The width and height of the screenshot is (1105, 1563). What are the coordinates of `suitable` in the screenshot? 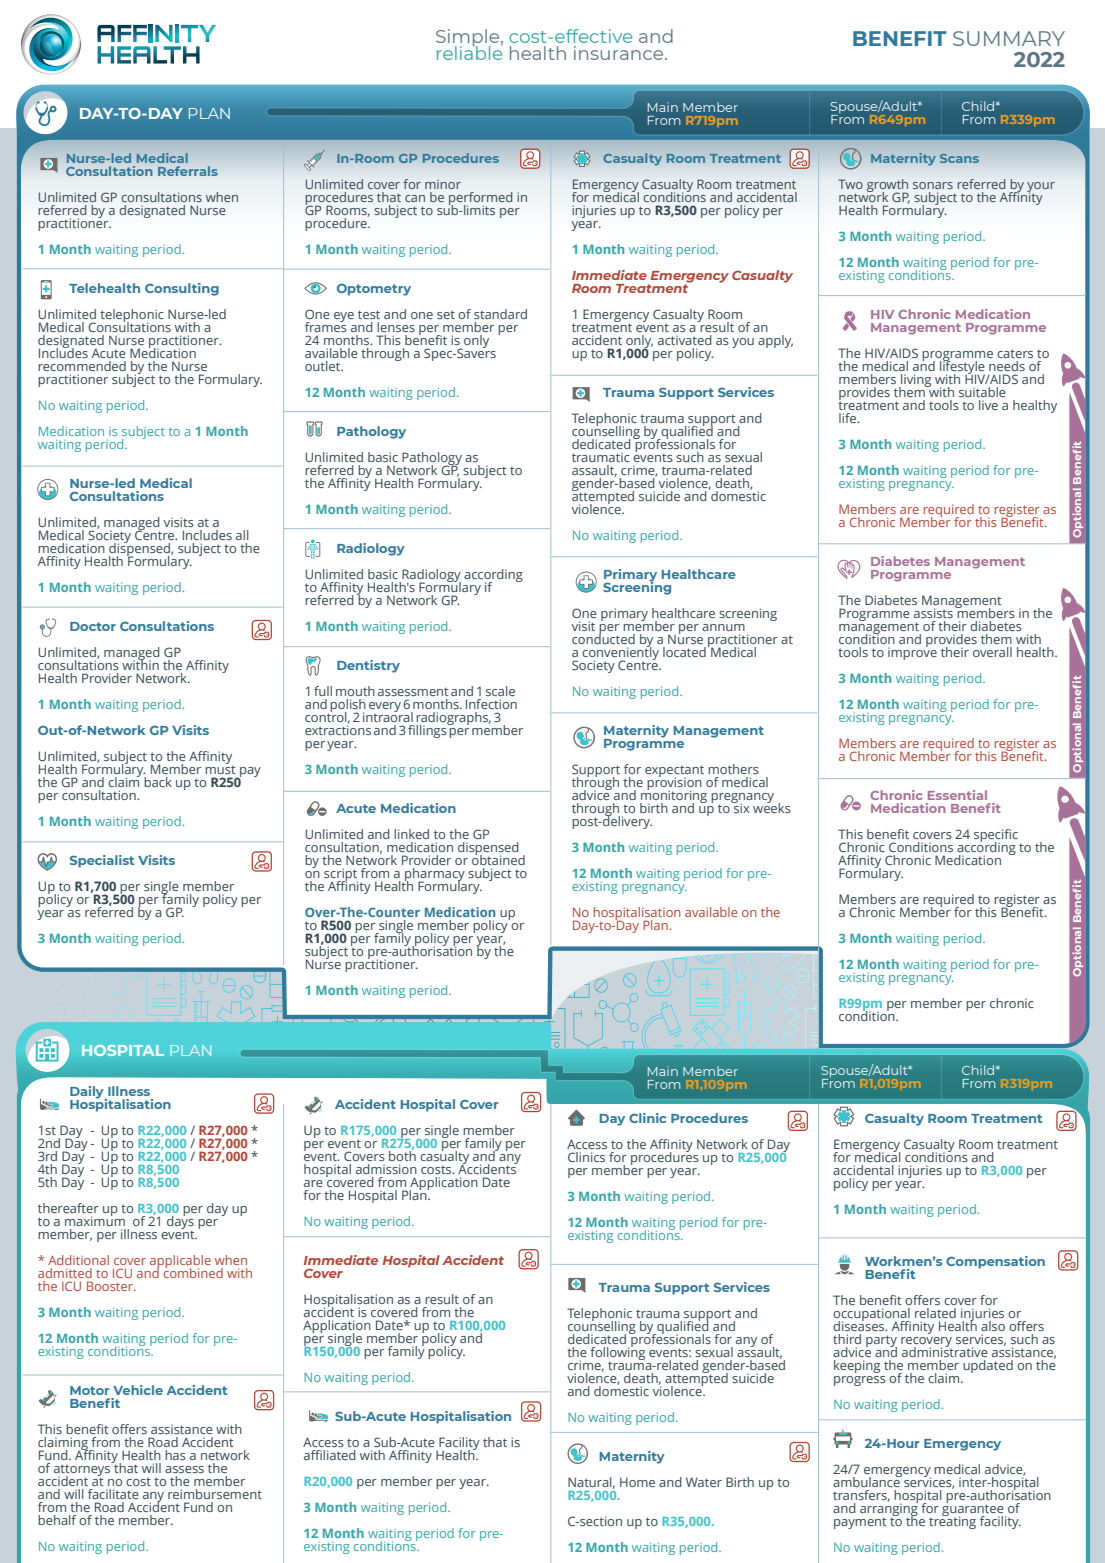 It's located at (982, 392).
